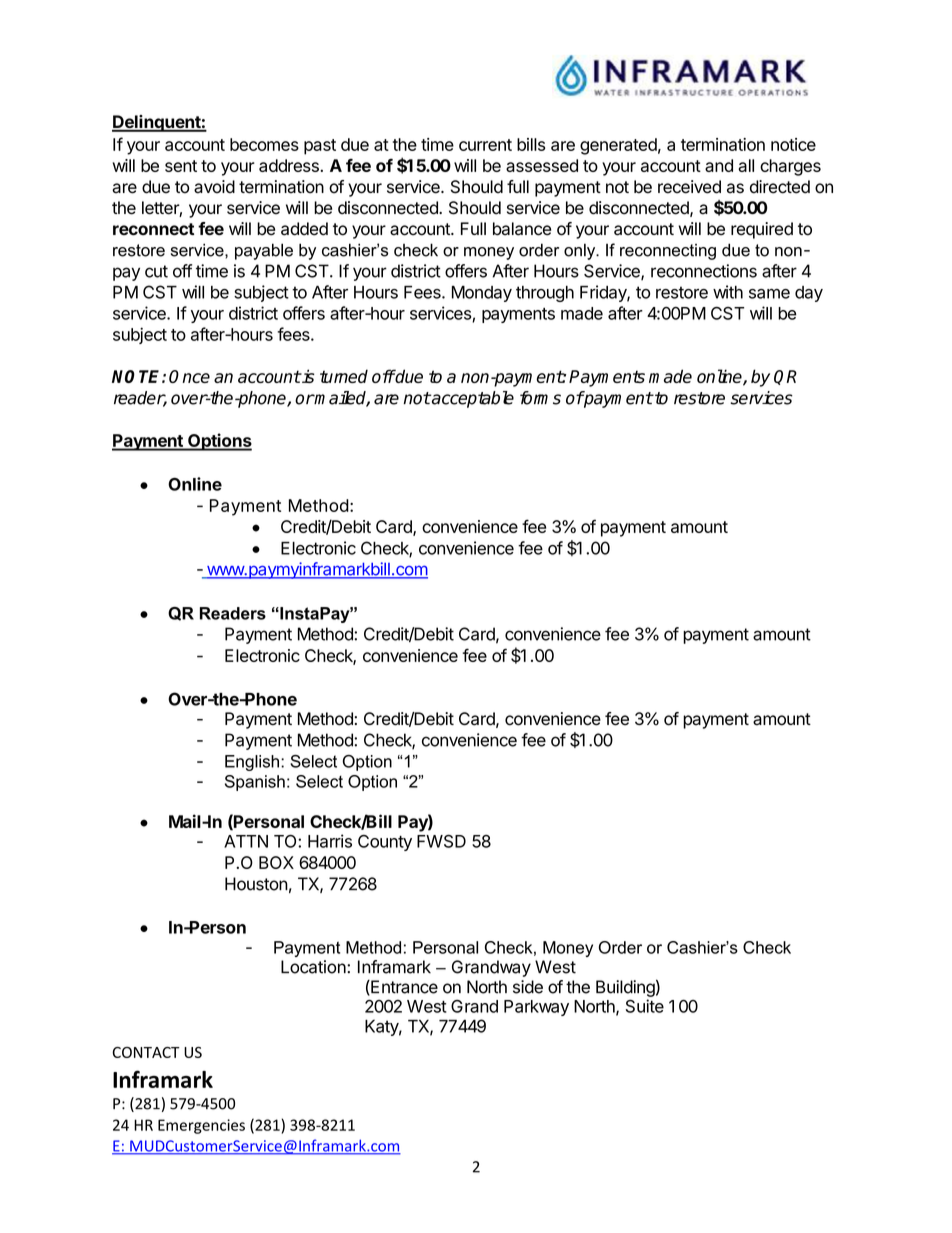  What do you see at coordinates (385, 843) in the document?
I see `County` at bounding box center [385, 843].
